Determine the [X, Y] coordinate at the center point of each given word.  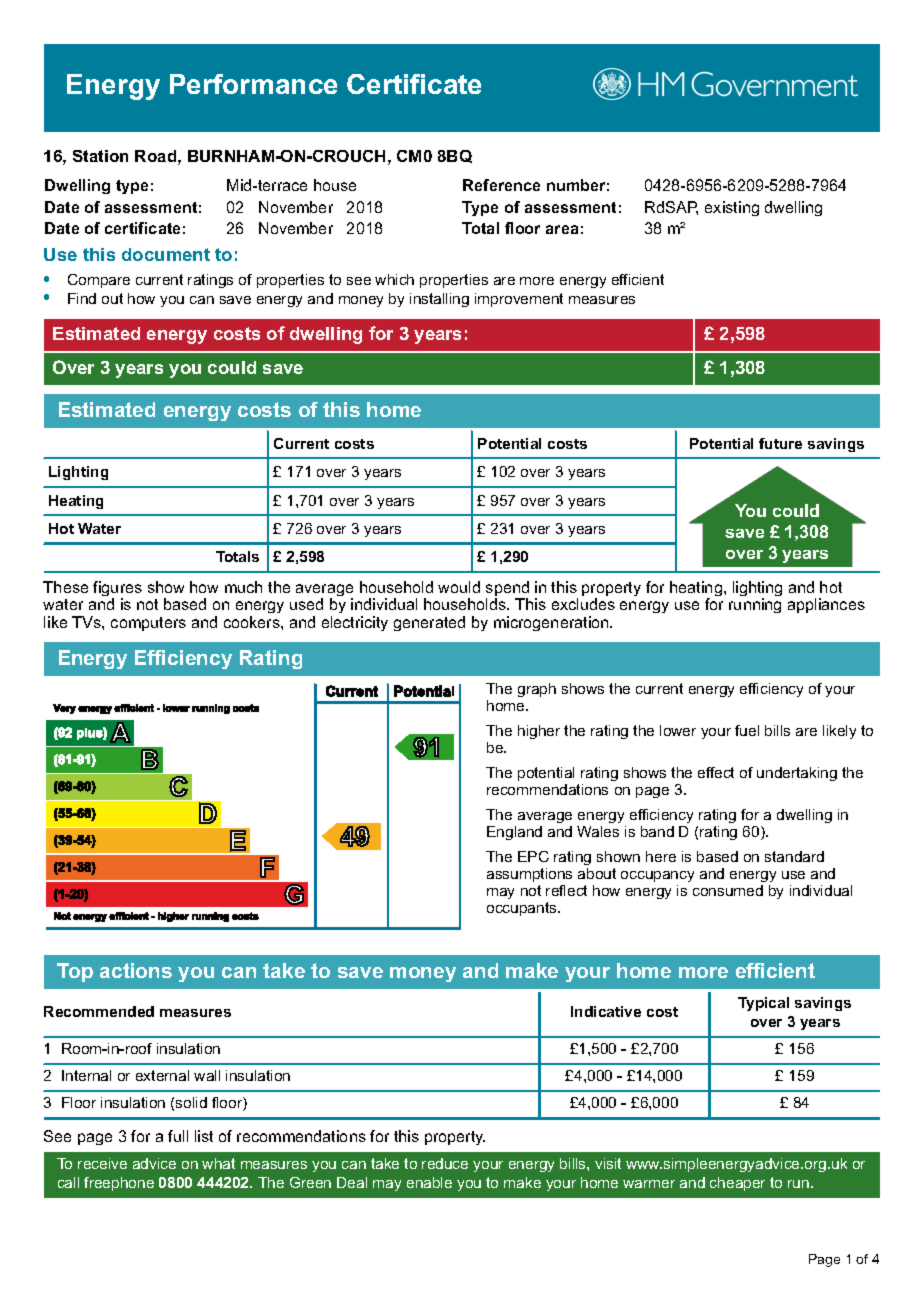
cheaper [737, 1184]
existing [732, 208]
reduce [445, 1163]
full [178, 1136]
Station [100, 156]
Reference [501, 185]
